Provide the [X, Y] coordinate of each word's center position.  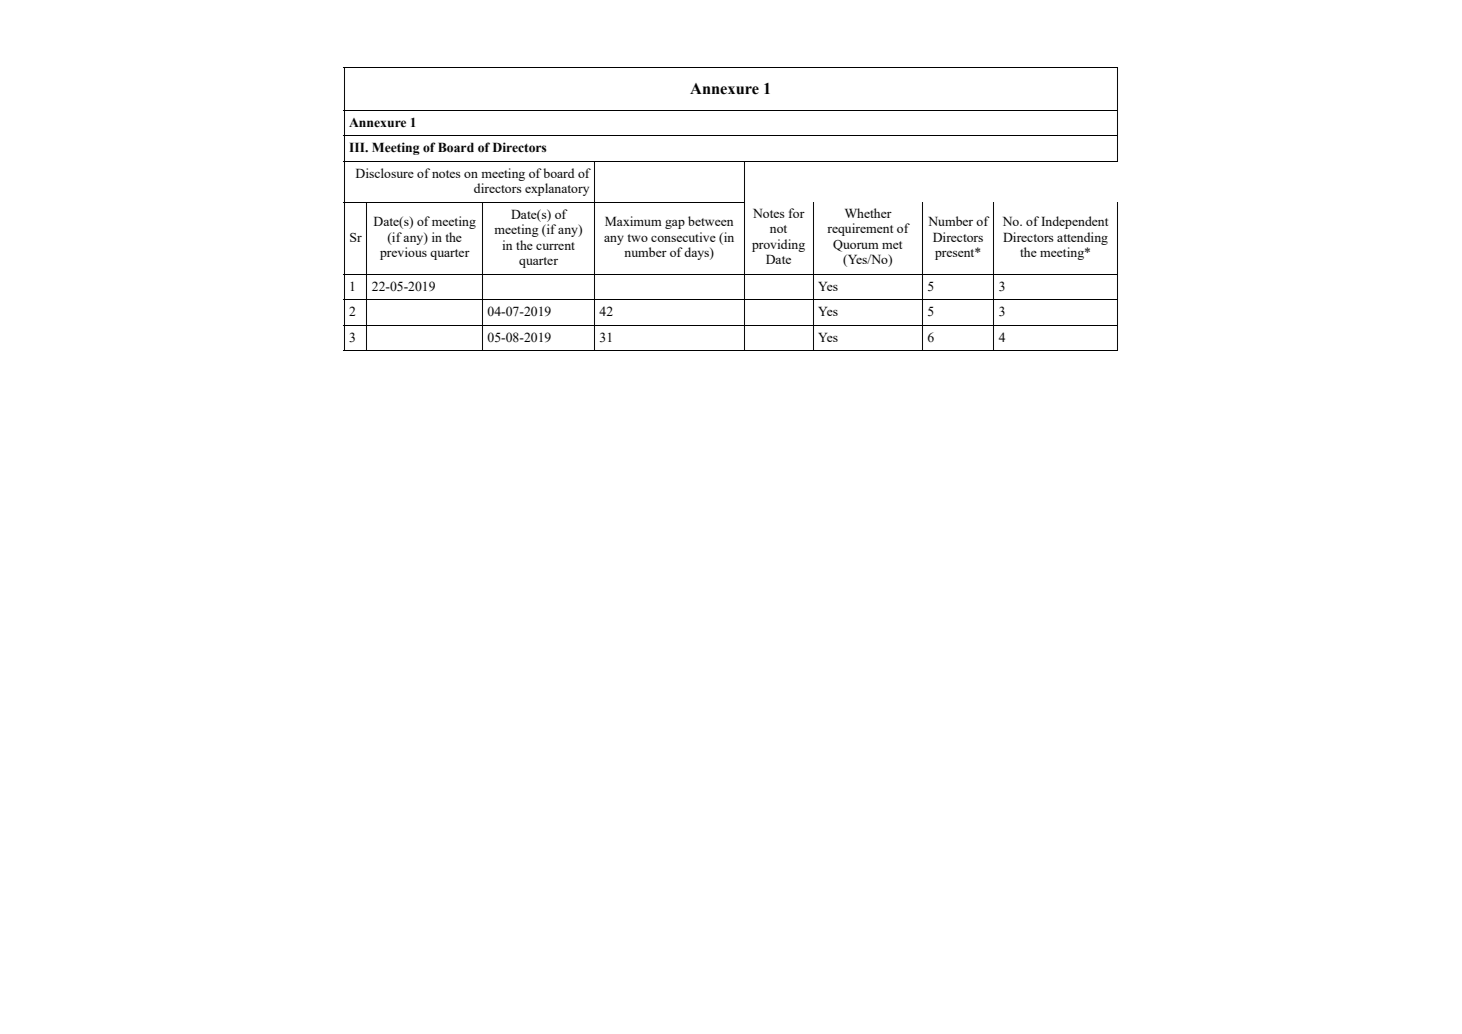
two [638, 238]
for [797, 213]
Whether [868, 213]
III [358, 147]
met [892, 245]
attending [1082, 238]
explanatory [557, 189]
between [710, 221]
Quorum [856, 246]
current [555, 246]
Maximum [633, 221]
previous [403, 253]
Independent [1074, 222]
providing [778, 245]
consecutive [683, 237]
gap [675, 224]
